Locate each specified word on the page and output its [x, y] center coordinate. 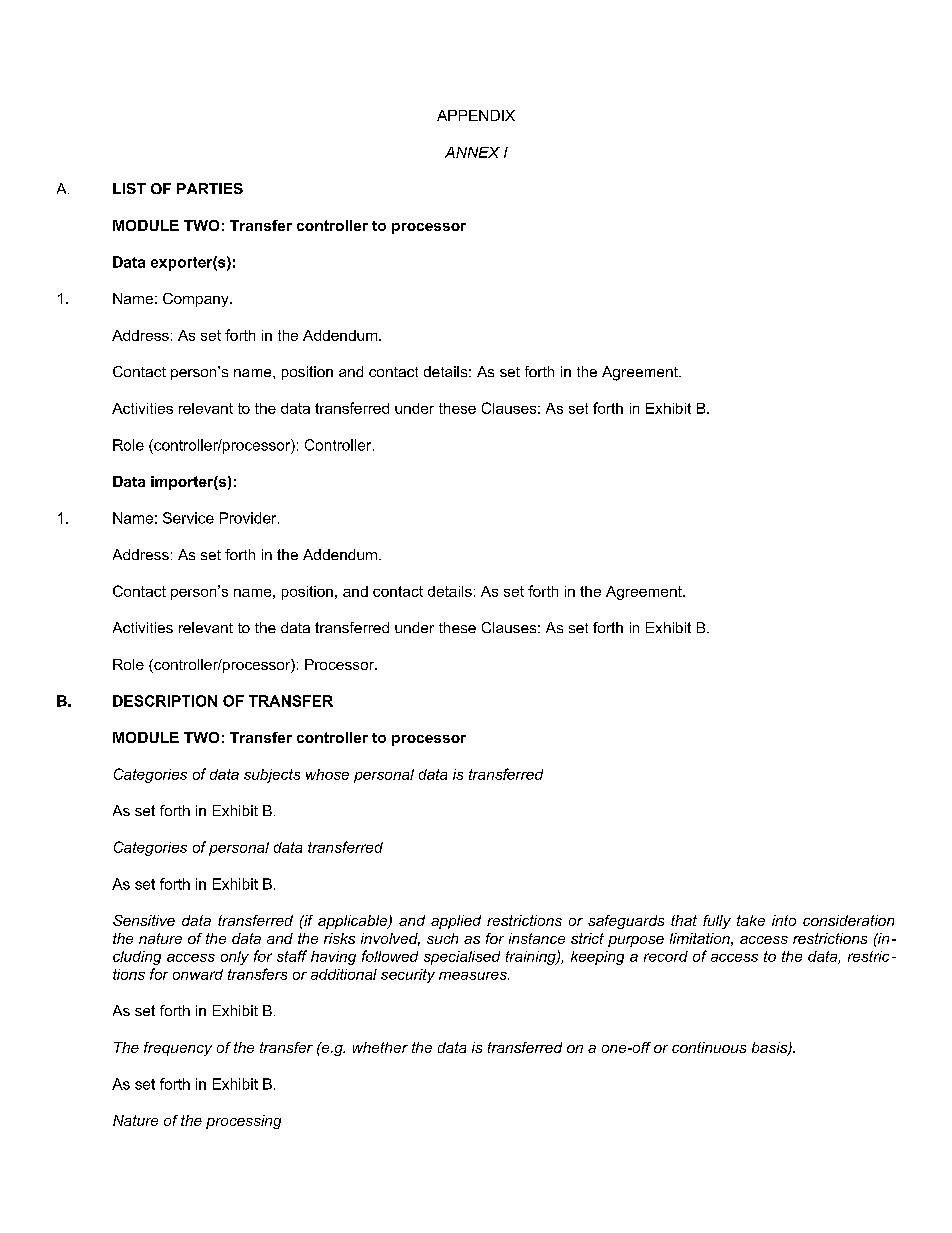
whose [327, 774]
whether [380, 1047]
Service [188, 518]
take [751, 920]
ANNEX [472, 152]
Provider [249, 518]
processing [243, 1122]
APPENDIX [476, 115]
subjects [272, 776]
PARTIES [210, 188]
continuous [709, 1047]
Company [197, 300]
